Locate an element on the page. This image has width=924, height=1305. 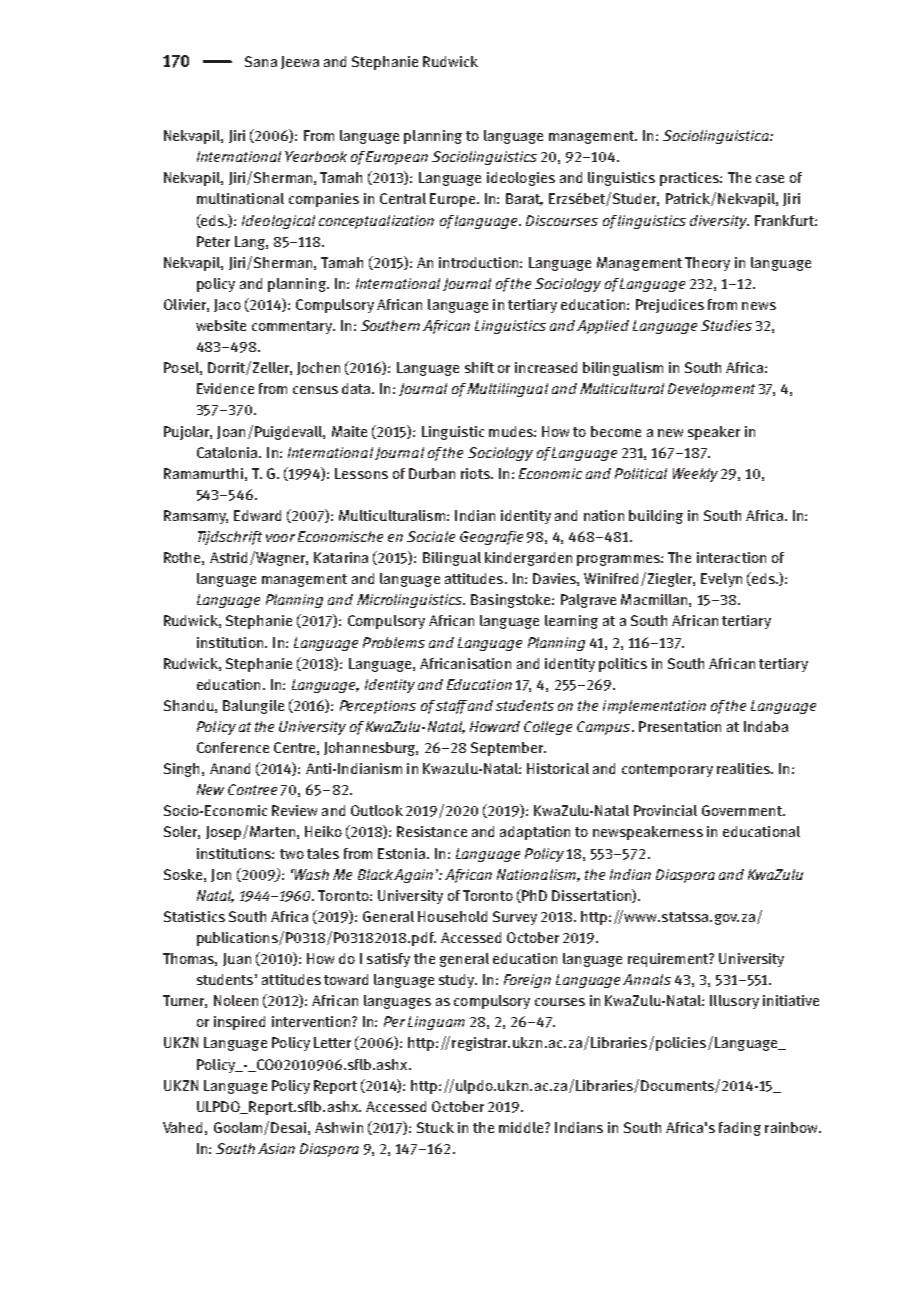
middle is located at coordinates (522, 1127).
